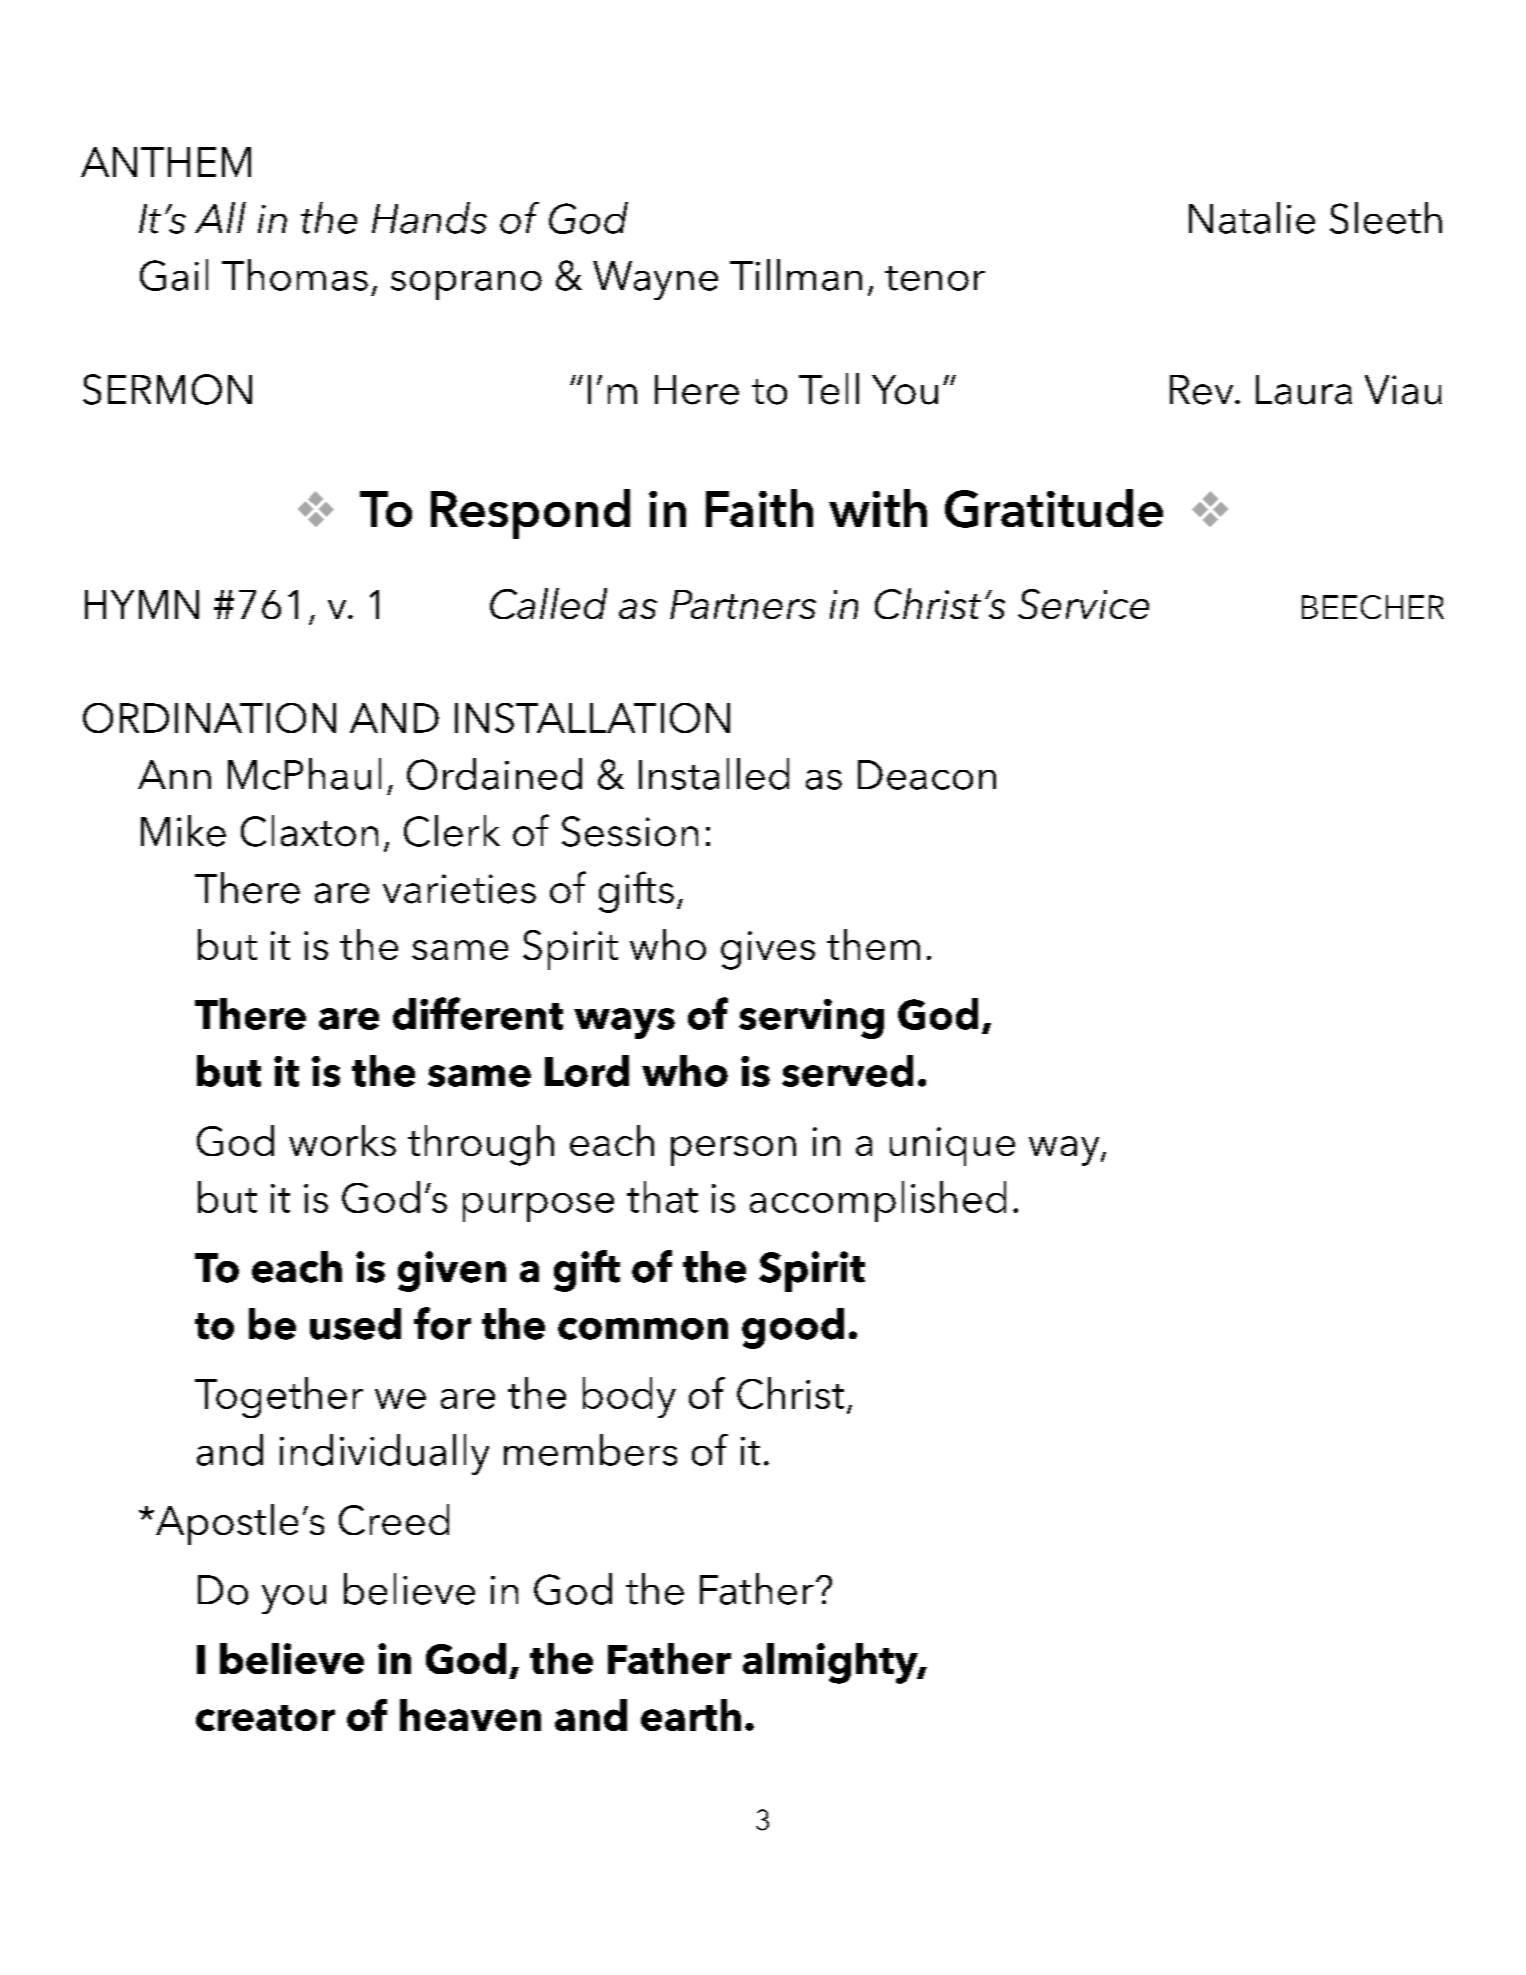  What do you see at coordinates (1252, 218) in the page?
I see `Natalie` at bounding box center [1252, 218].
